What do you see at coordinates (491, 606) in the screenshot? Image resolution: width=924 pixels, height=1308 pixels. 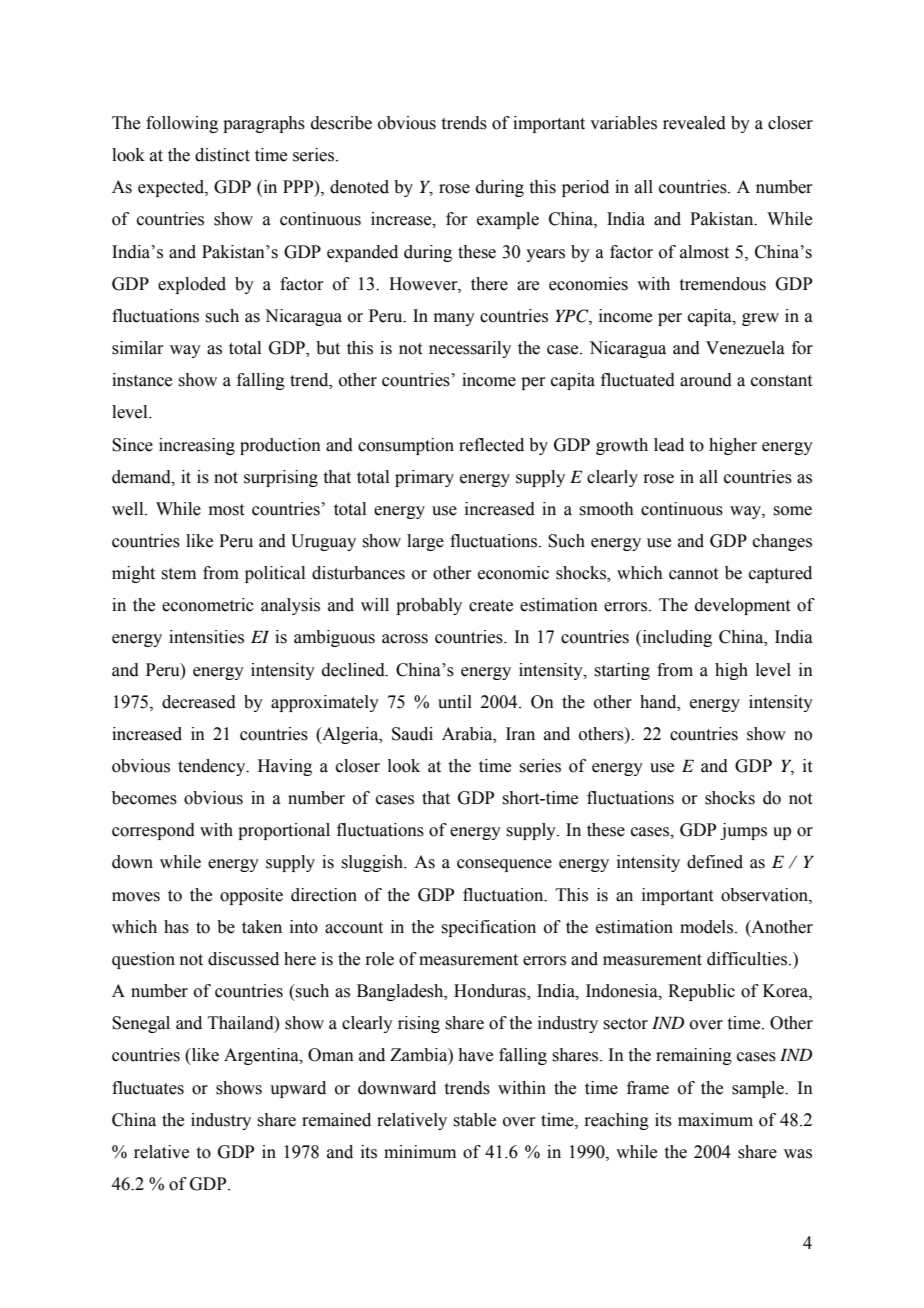 I see `create` at bounding box center [491, 606].
